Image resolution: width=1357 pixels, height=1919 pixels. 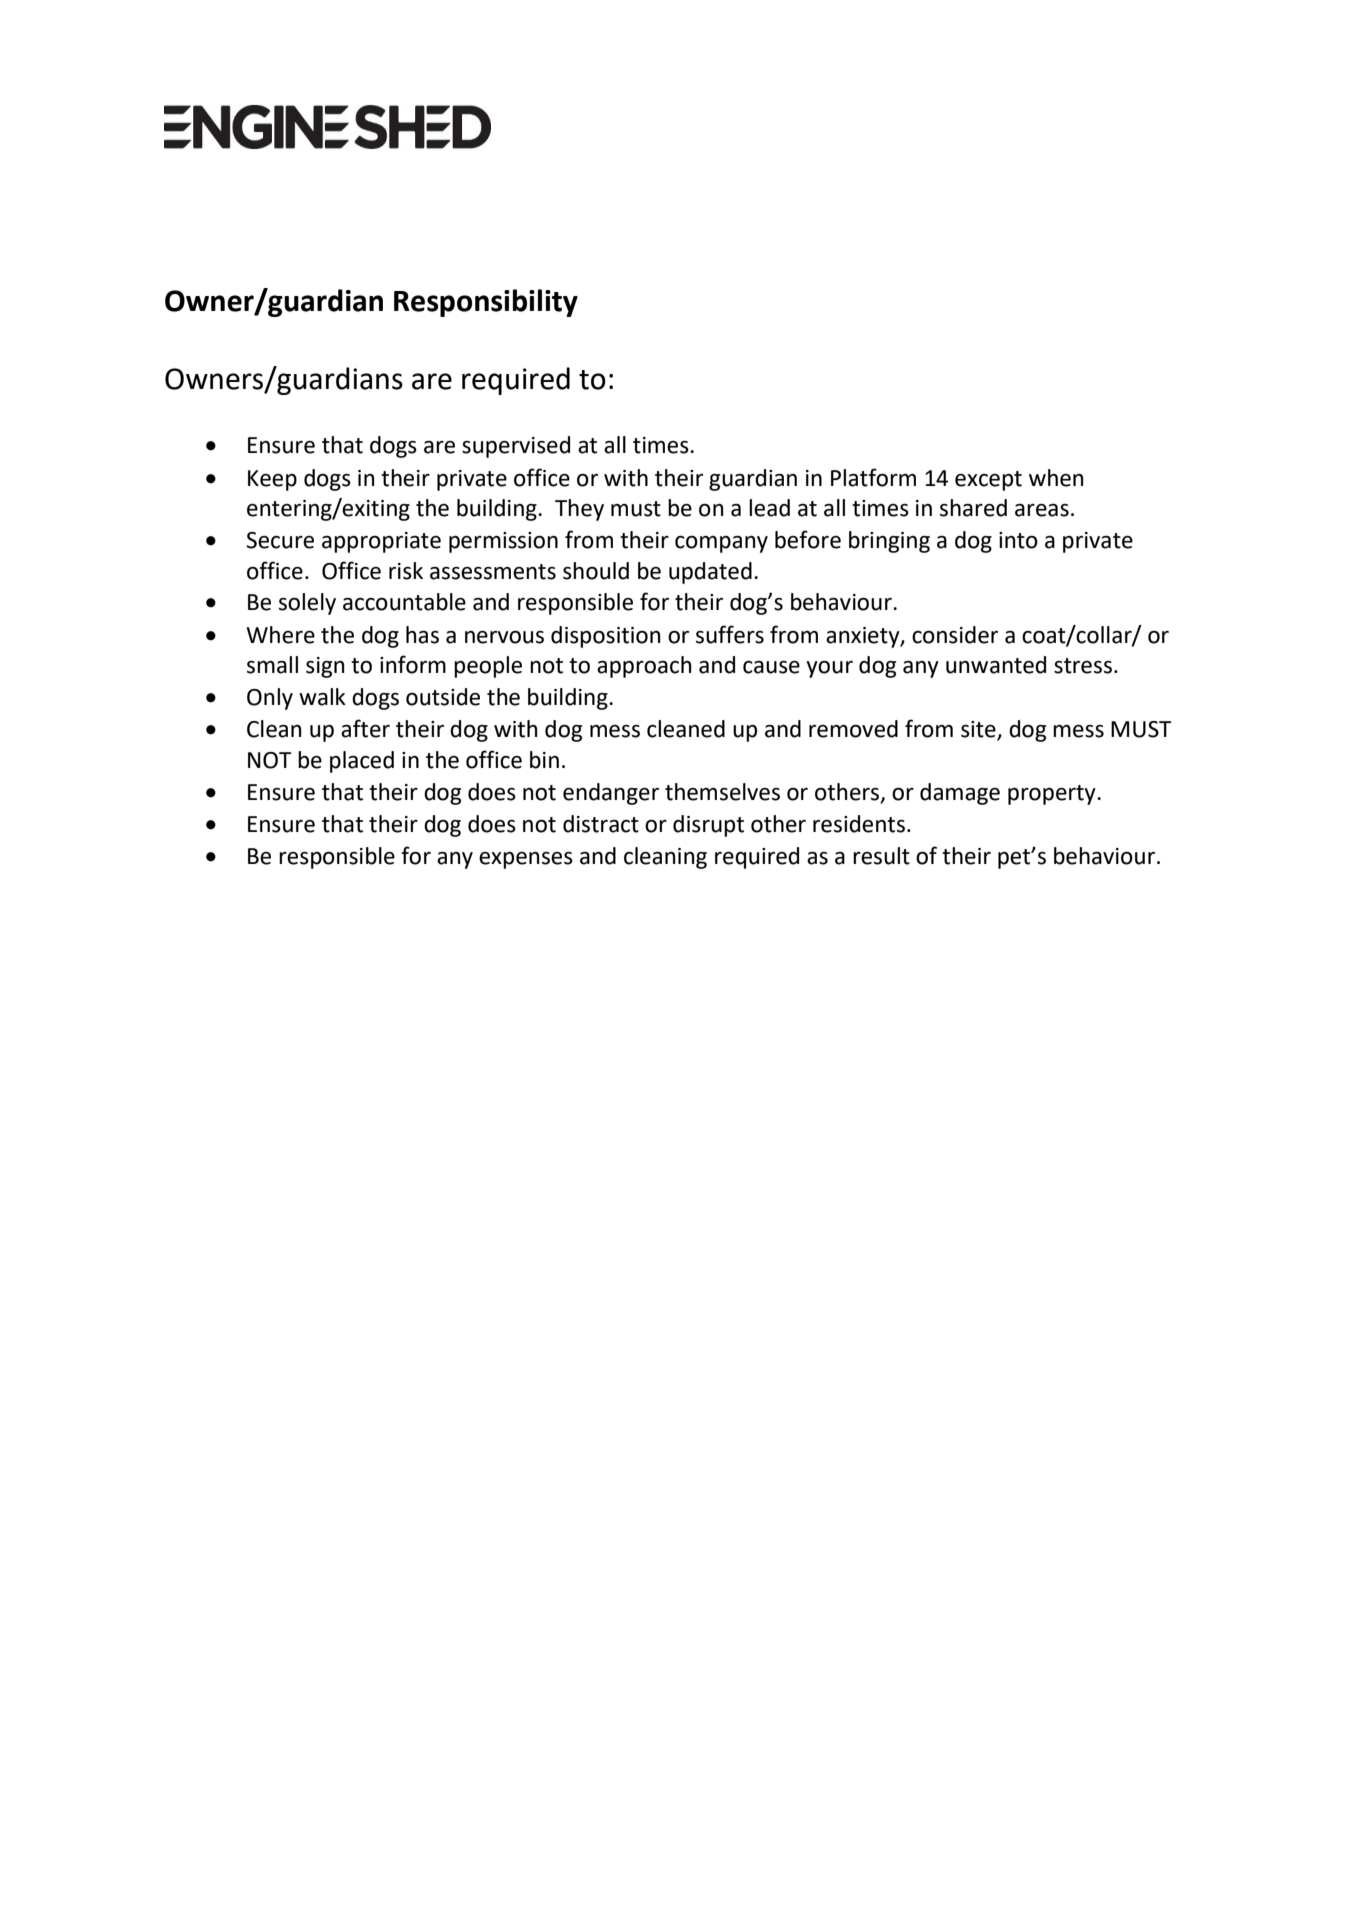 I want to click on Responsibility, so click(x=486, y=303).
